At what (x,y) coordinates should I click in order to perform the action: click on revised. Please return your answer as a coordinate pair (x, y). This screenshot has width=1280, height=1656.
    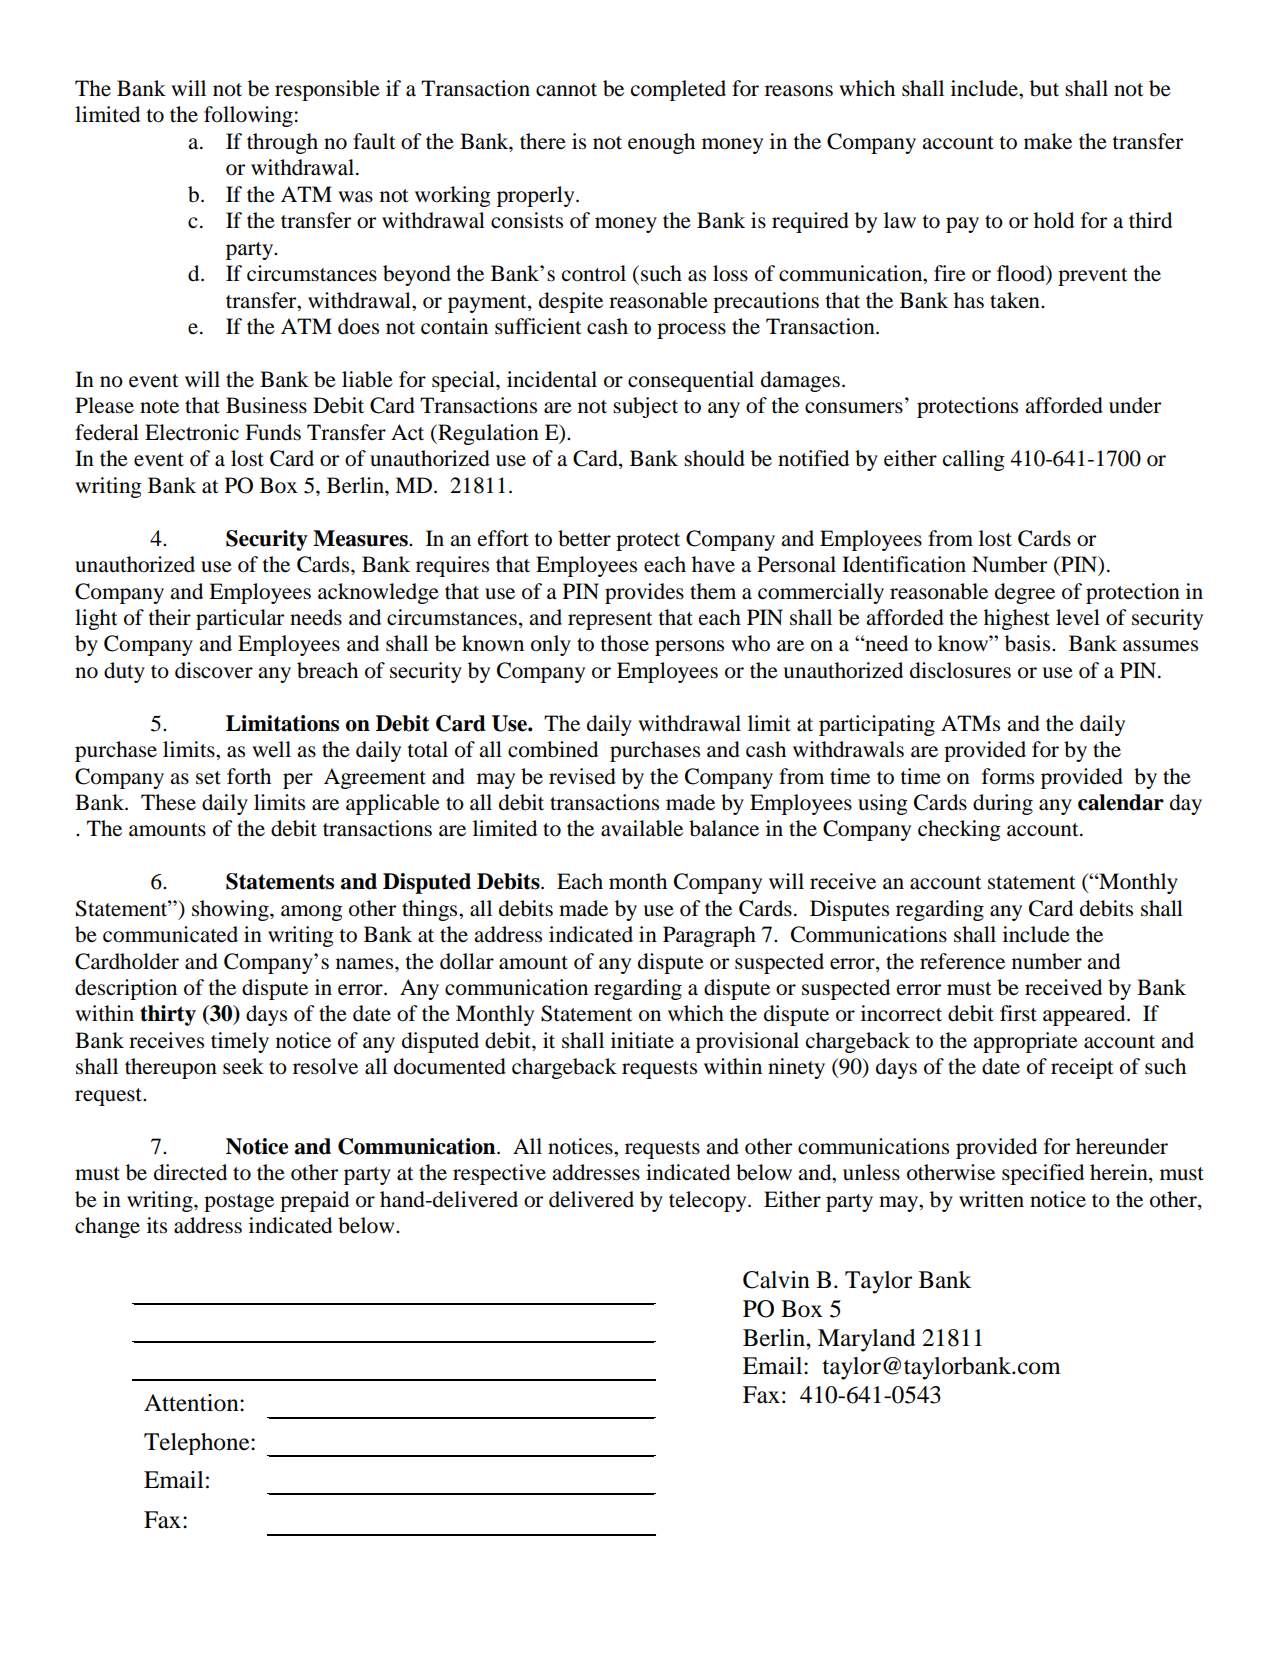
    Looking at the image, I should click on (582, 776).
